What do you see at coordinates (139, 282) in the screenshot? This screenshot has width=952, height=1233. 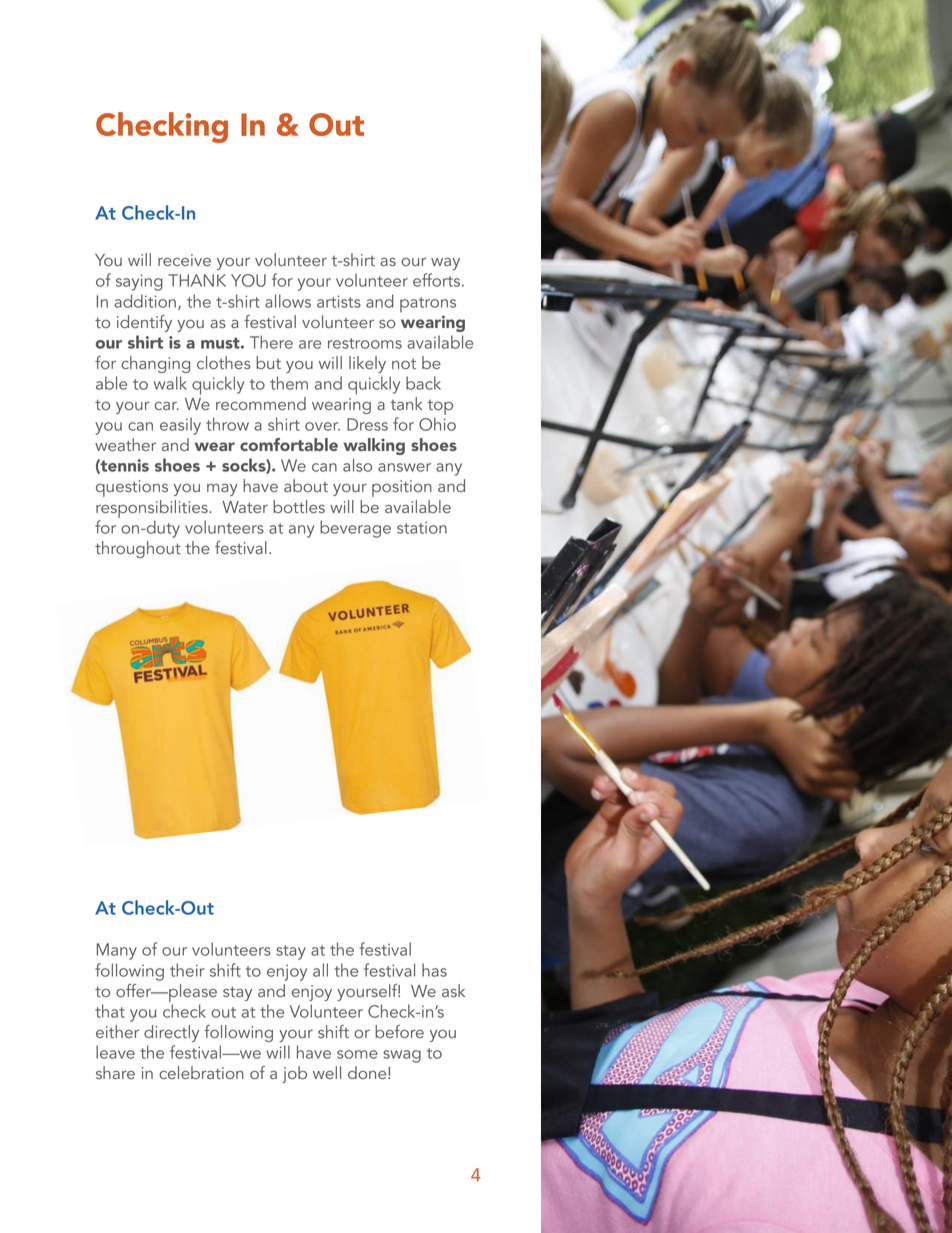 I see `saying` at bounding box center [139, 282].
